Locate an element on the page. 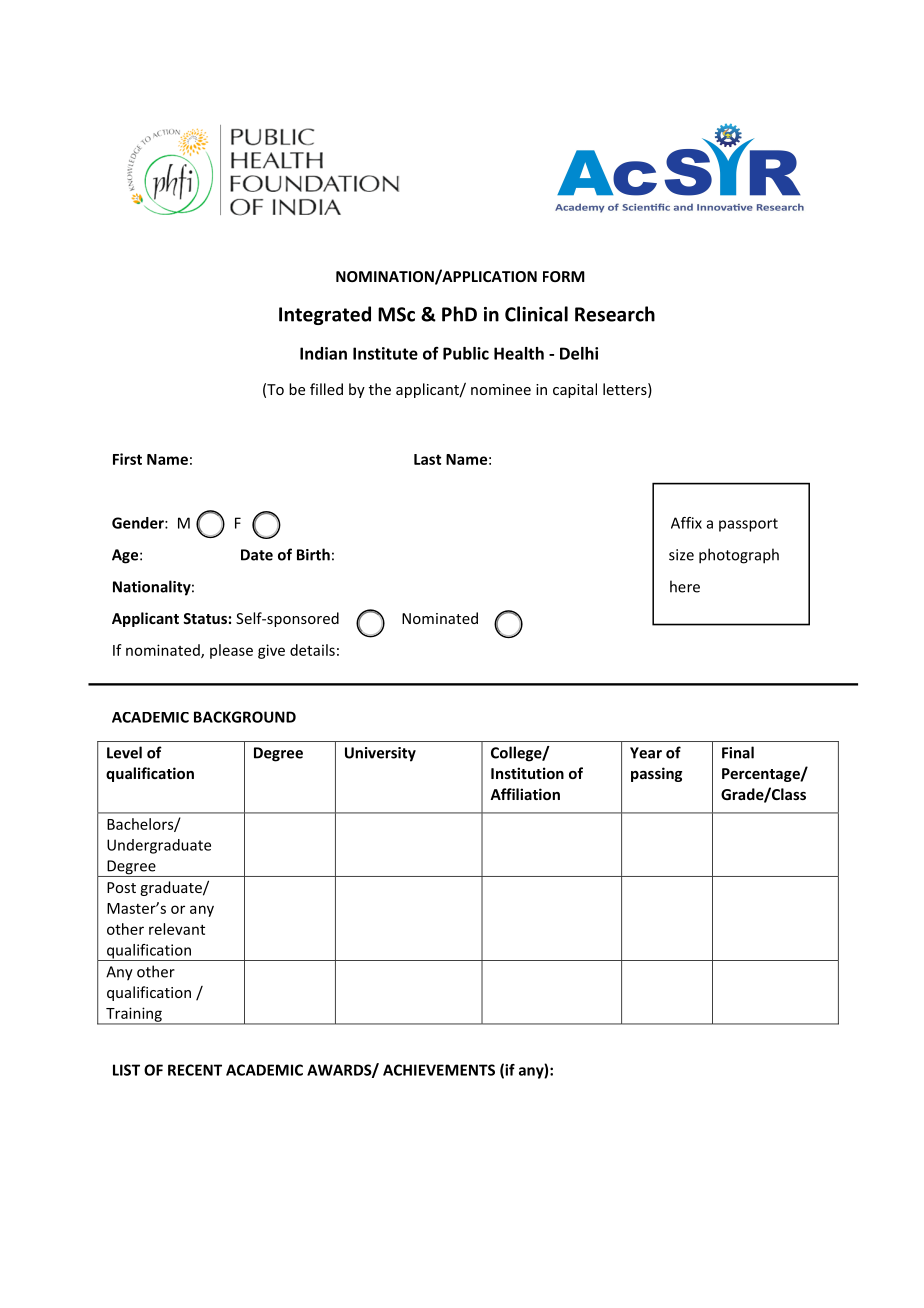 Image resolution: width=924 pixels, height=1308 pixels. RECENT is located at coordinates (195, 1070).
